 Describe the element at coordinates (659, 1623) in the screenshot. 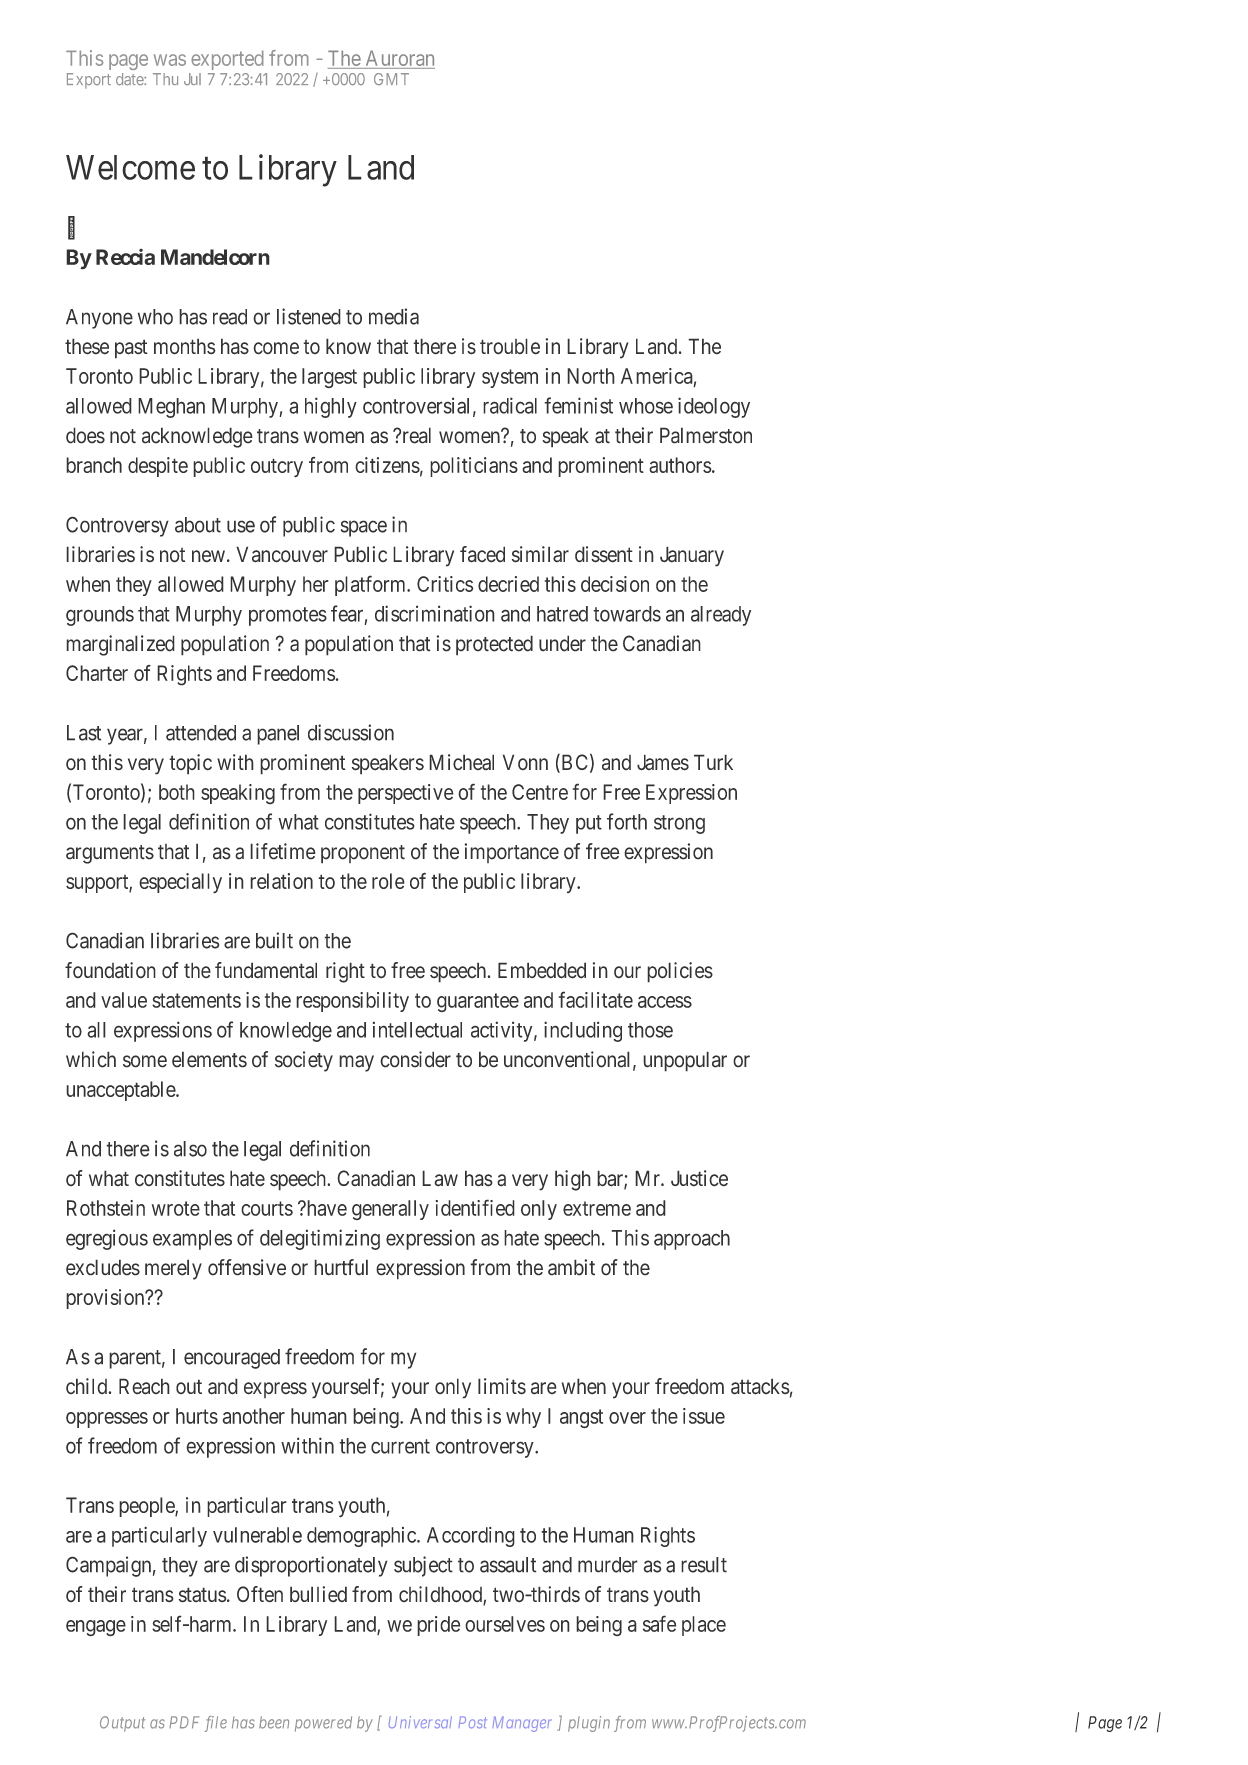

I see `safe` at that location.
